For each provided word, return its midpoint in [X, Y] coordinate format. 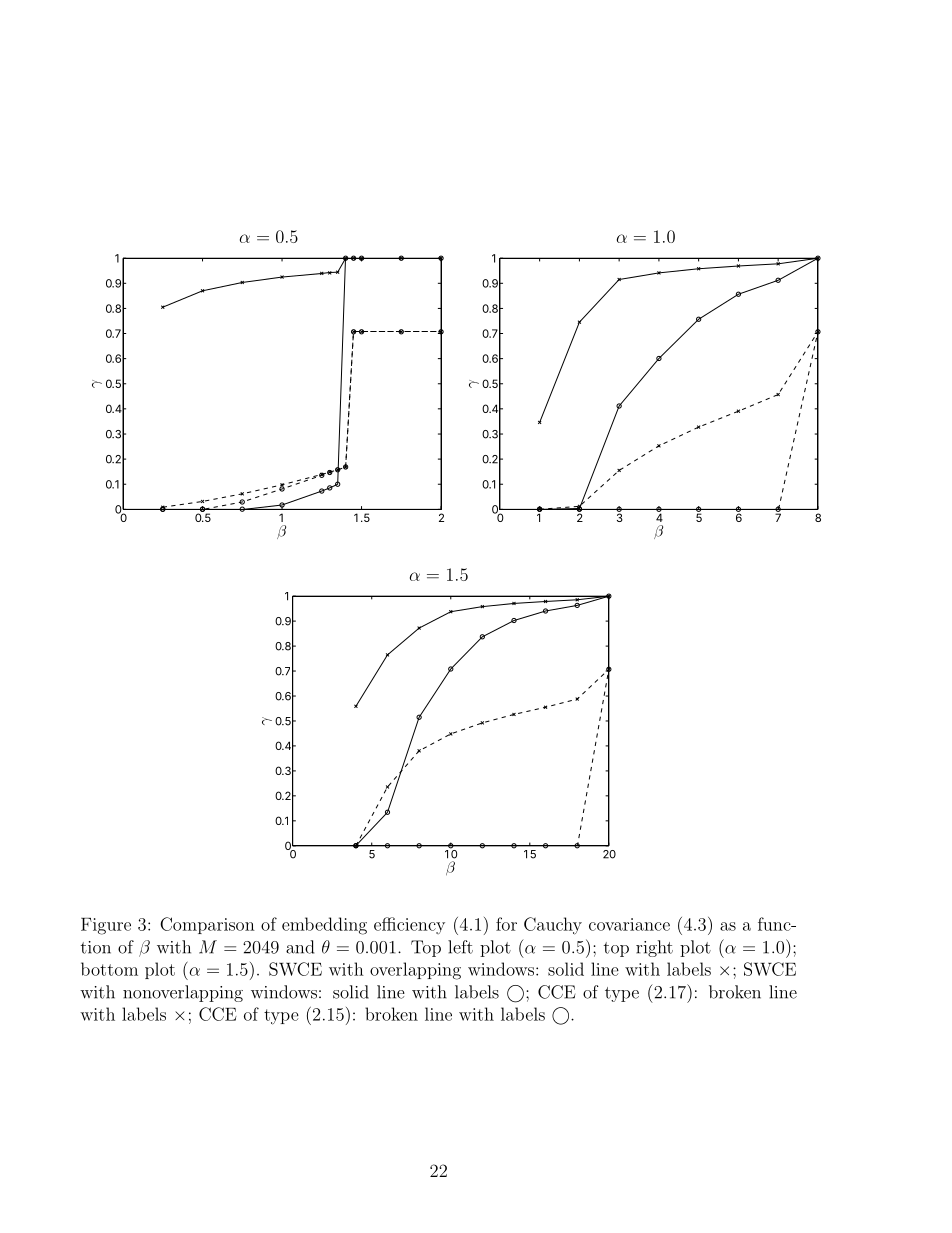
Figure [106, 926]
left [460, 947]
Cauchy [553, 926]
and [300, 947]
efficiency [409, 925]
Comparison [207, 925]
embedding [324, 926]
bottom [109, 969]
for [506, 924]
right [654, 948]
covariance [629, 924]
